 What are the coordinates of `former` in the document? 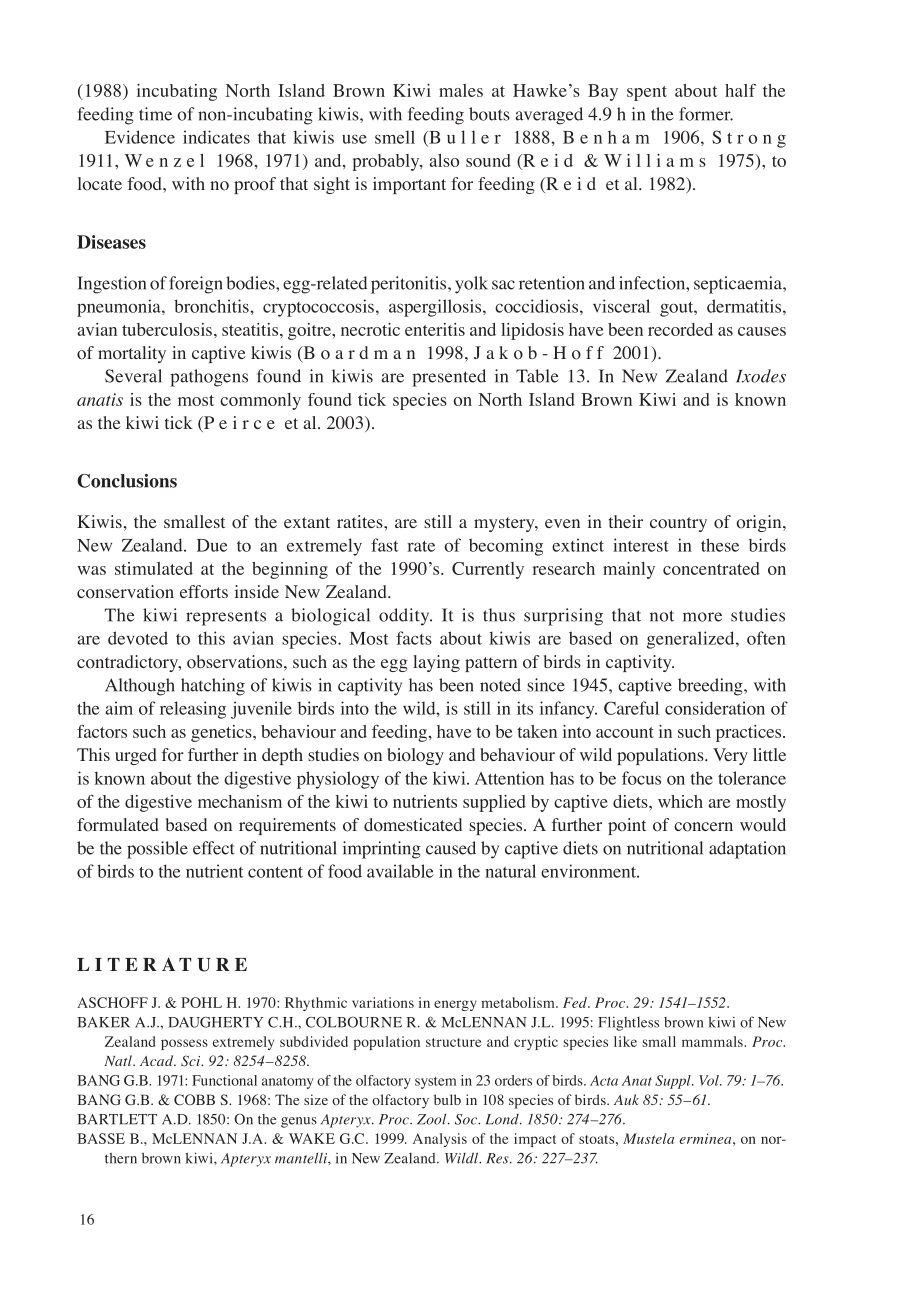 It's located at (706, 114).
